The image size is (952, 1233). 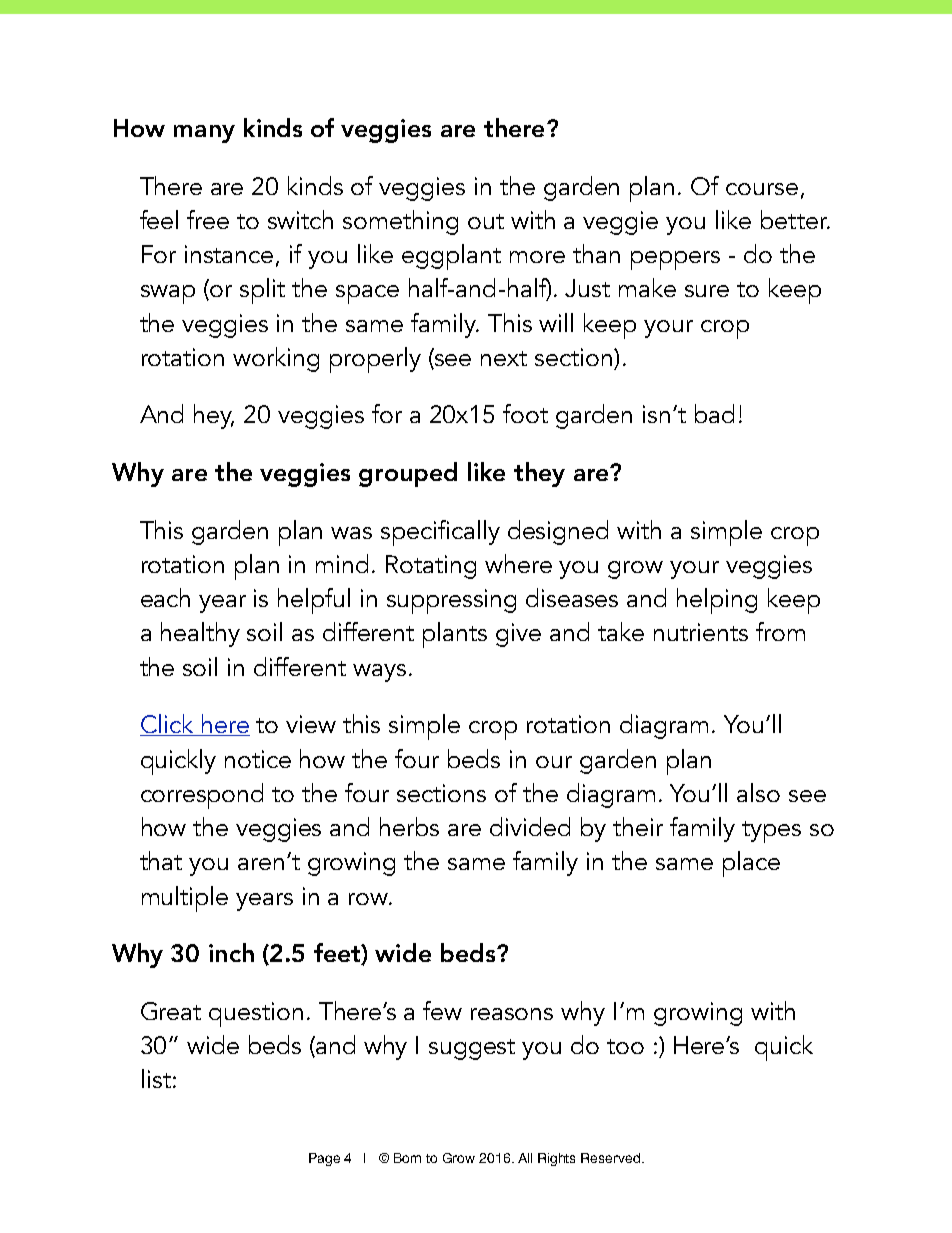 I want to click on out, so click(x=486, y=221).
